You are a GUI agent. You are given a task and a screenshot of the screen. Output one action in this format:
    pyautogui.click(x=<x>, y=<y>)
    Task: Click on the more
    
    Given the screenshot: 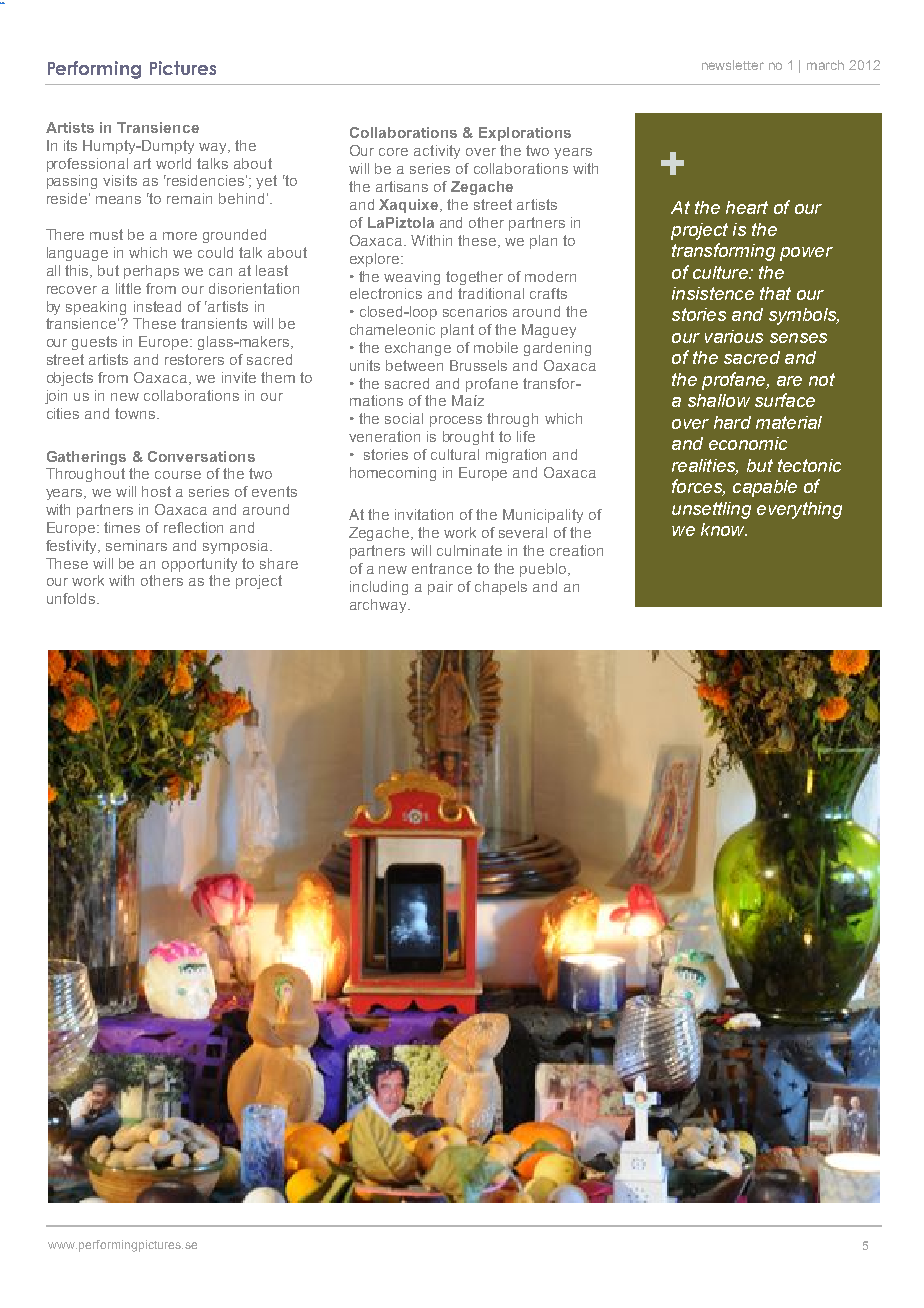 What is the action you would take?
    pyautogui.click(x=180, y=236)
